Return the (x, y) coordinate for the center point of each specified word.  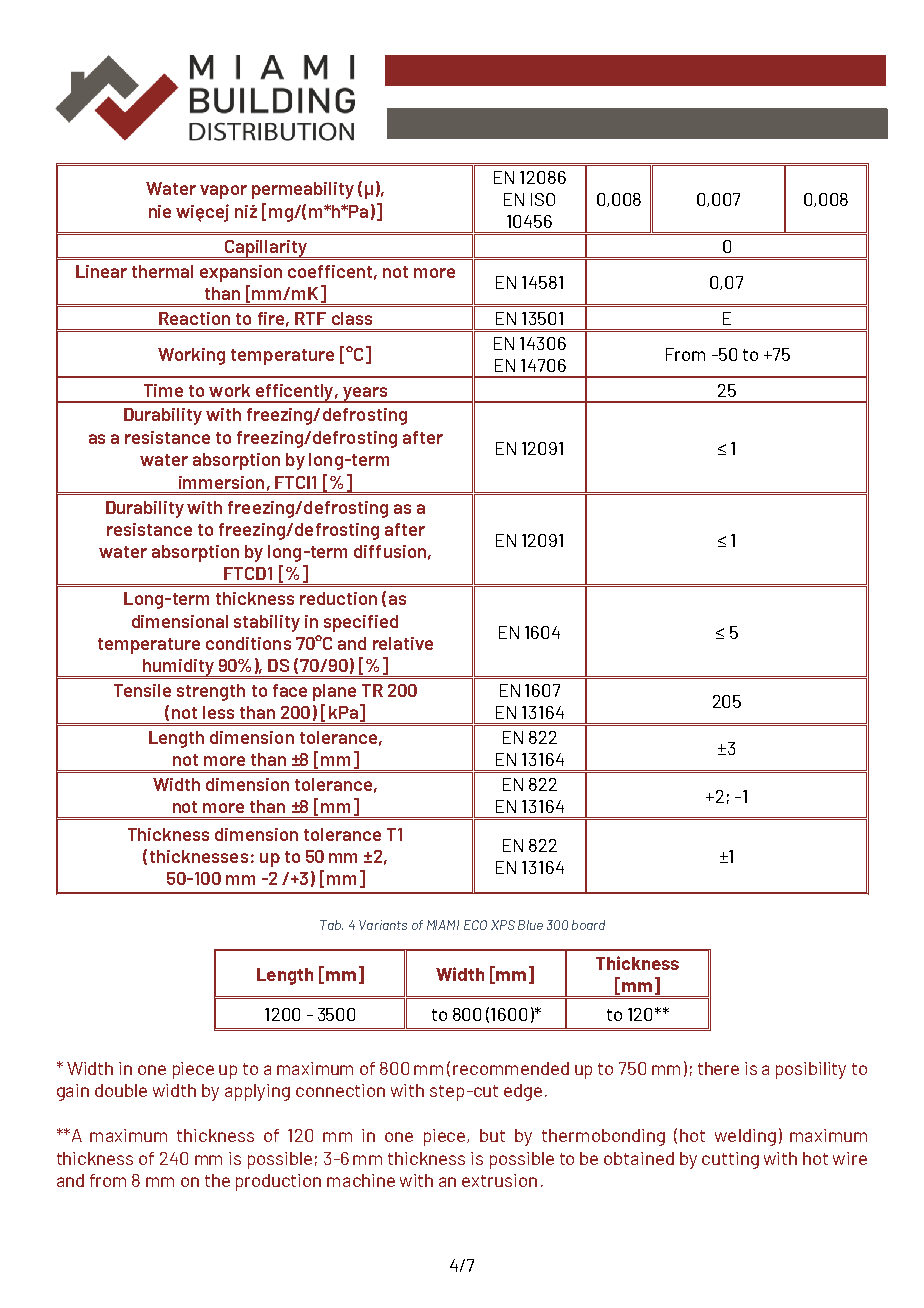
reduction (338, 598)
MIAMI (443, 925)
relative (403, 643)
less (218, 712)
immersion (221, 482)
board (588, 925)
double (121, 1090)
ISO (543, 199)
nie (160, 211)
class (352, 318)
